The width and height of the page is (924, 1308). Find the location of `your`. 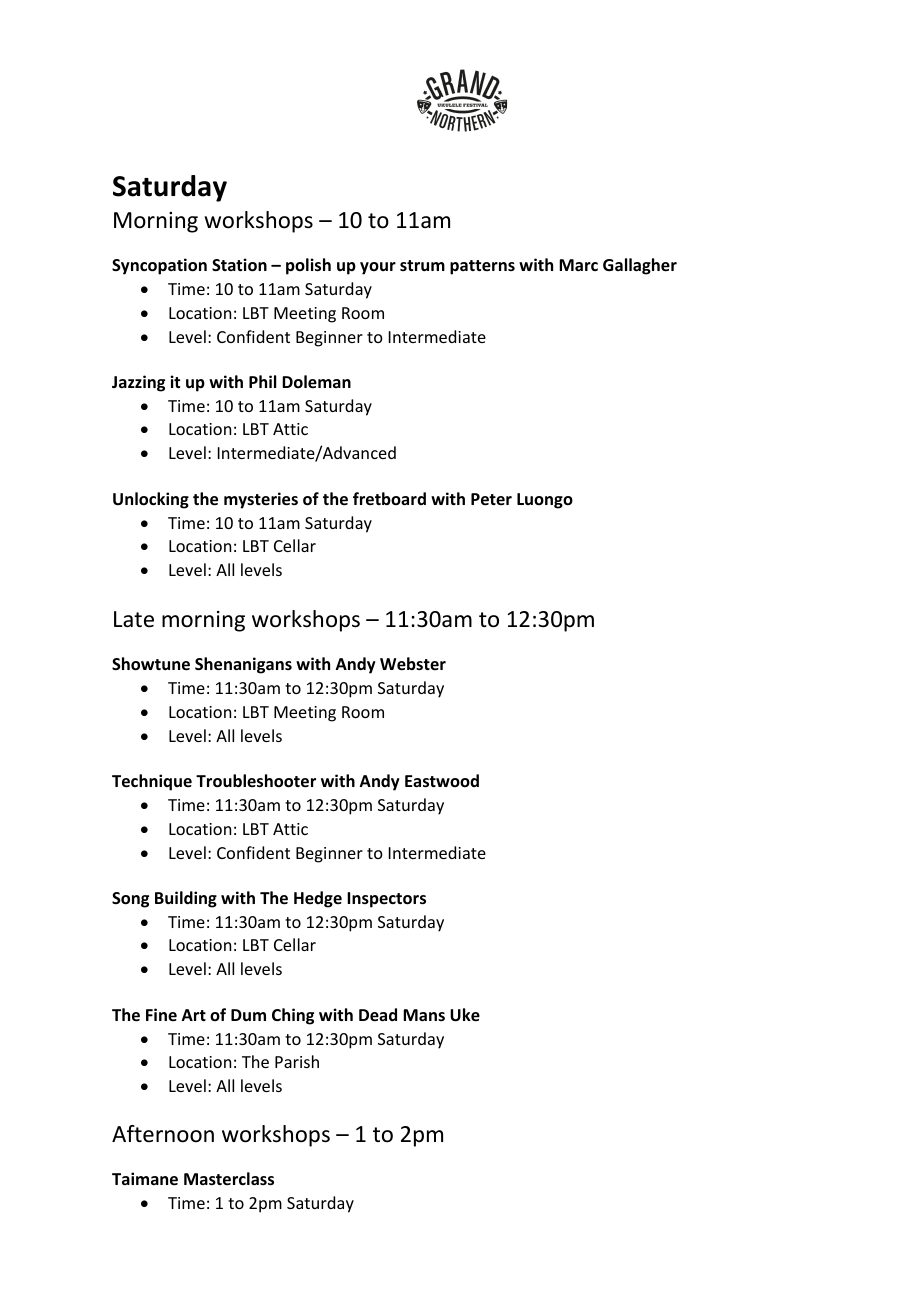

your is located at coordinates (378, 268).
